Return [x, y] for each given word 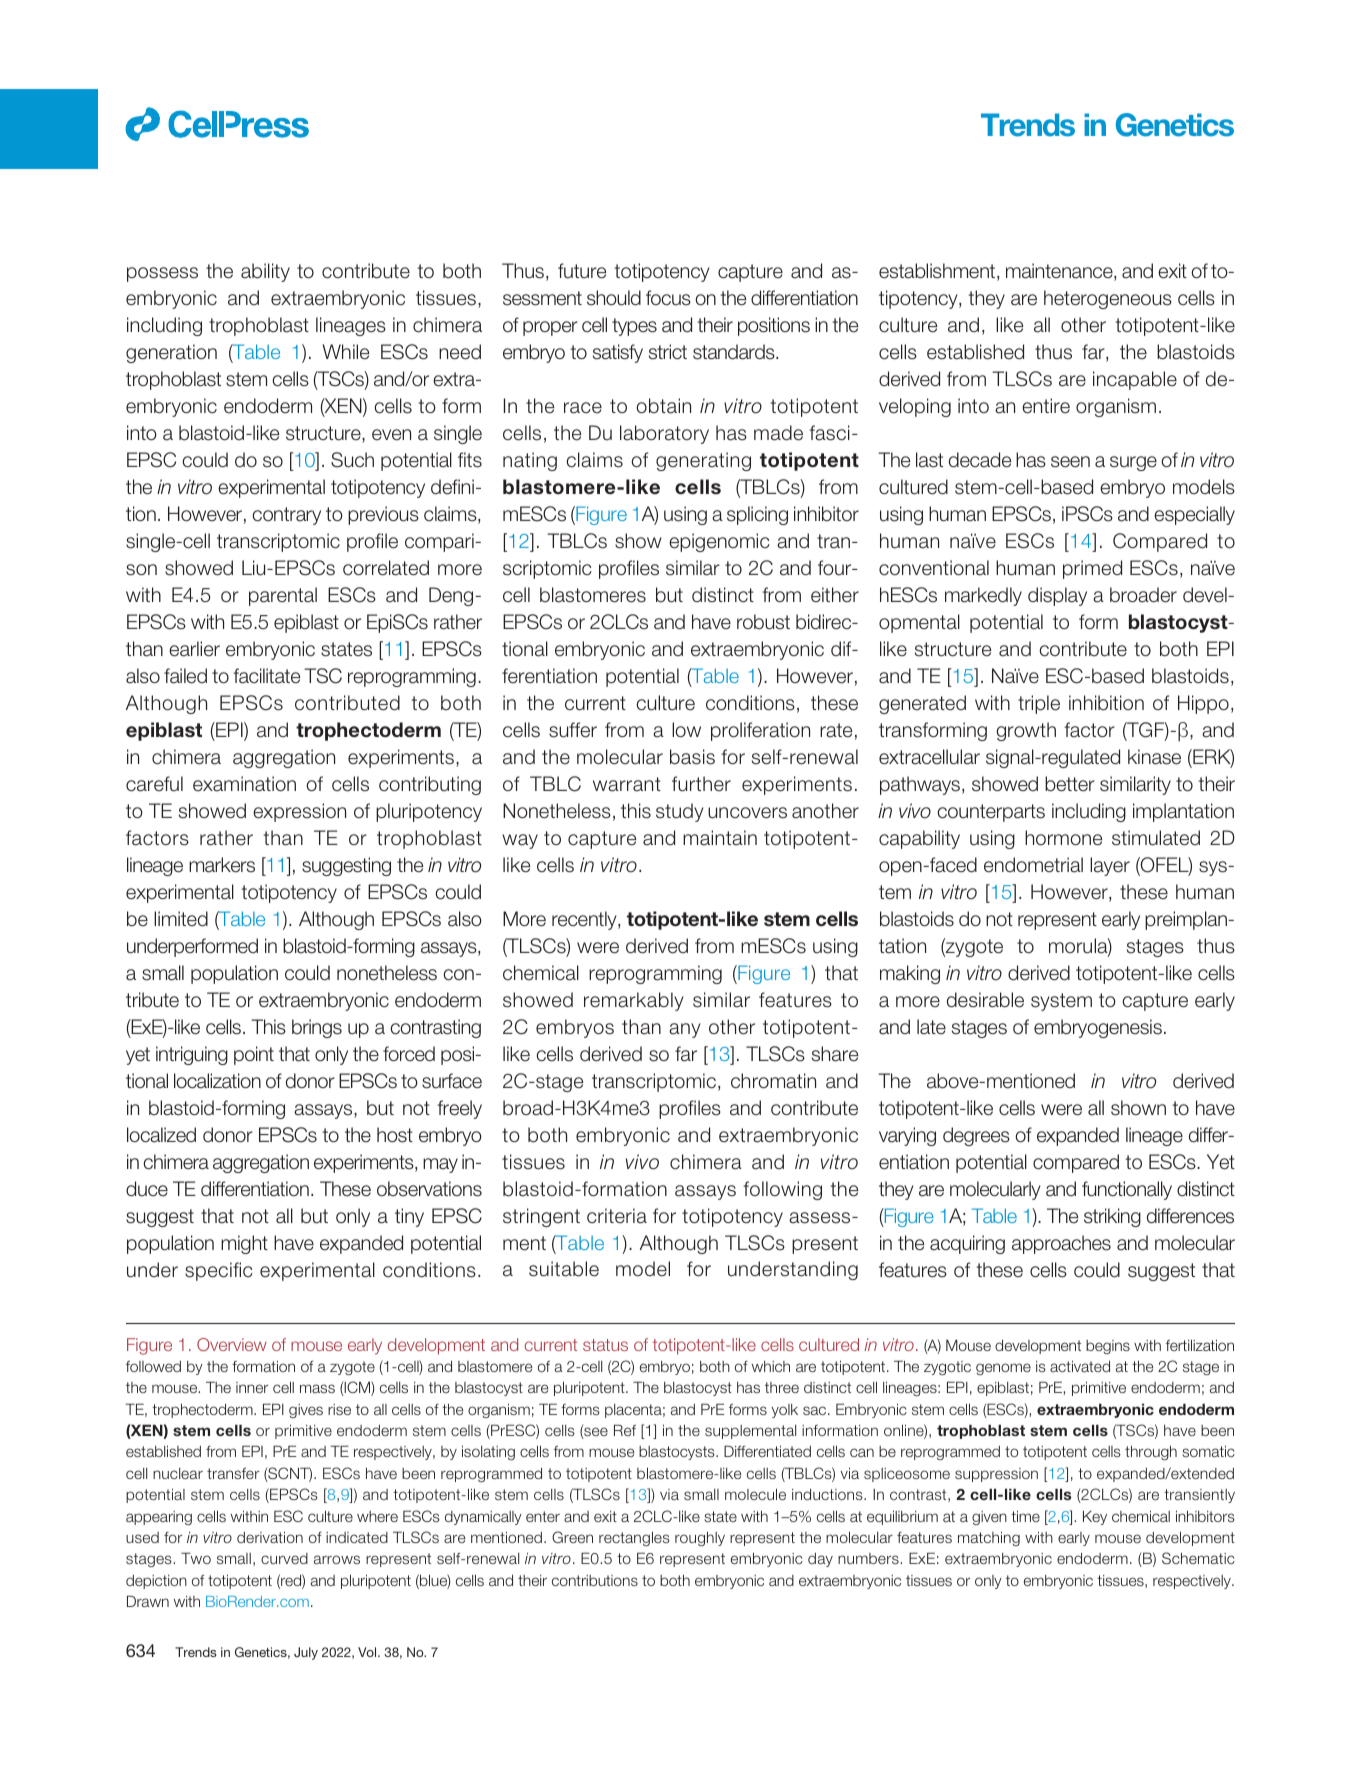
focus [668, 298]
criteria [617, 1216]
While [345, 352]
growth [1026, 731]
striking [1112, 1217]
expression [299, 812]
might [244, 1244]
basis [692, 757]
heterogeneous [1108, 299]
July [306, 1653]
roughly [700, 1539]
